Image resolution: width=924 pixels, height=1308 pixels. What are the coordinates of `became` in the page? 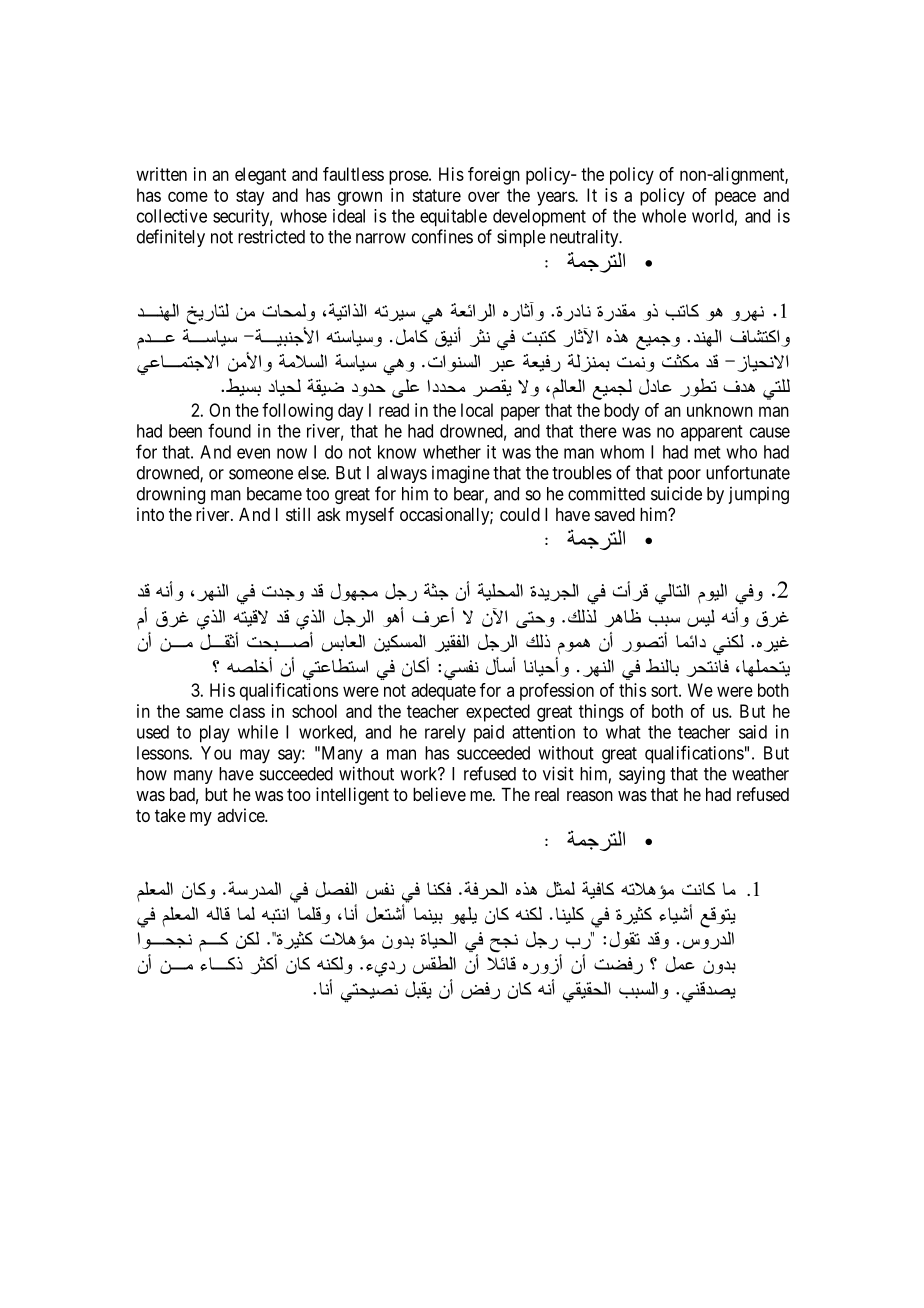 It's located at (274, 494).
